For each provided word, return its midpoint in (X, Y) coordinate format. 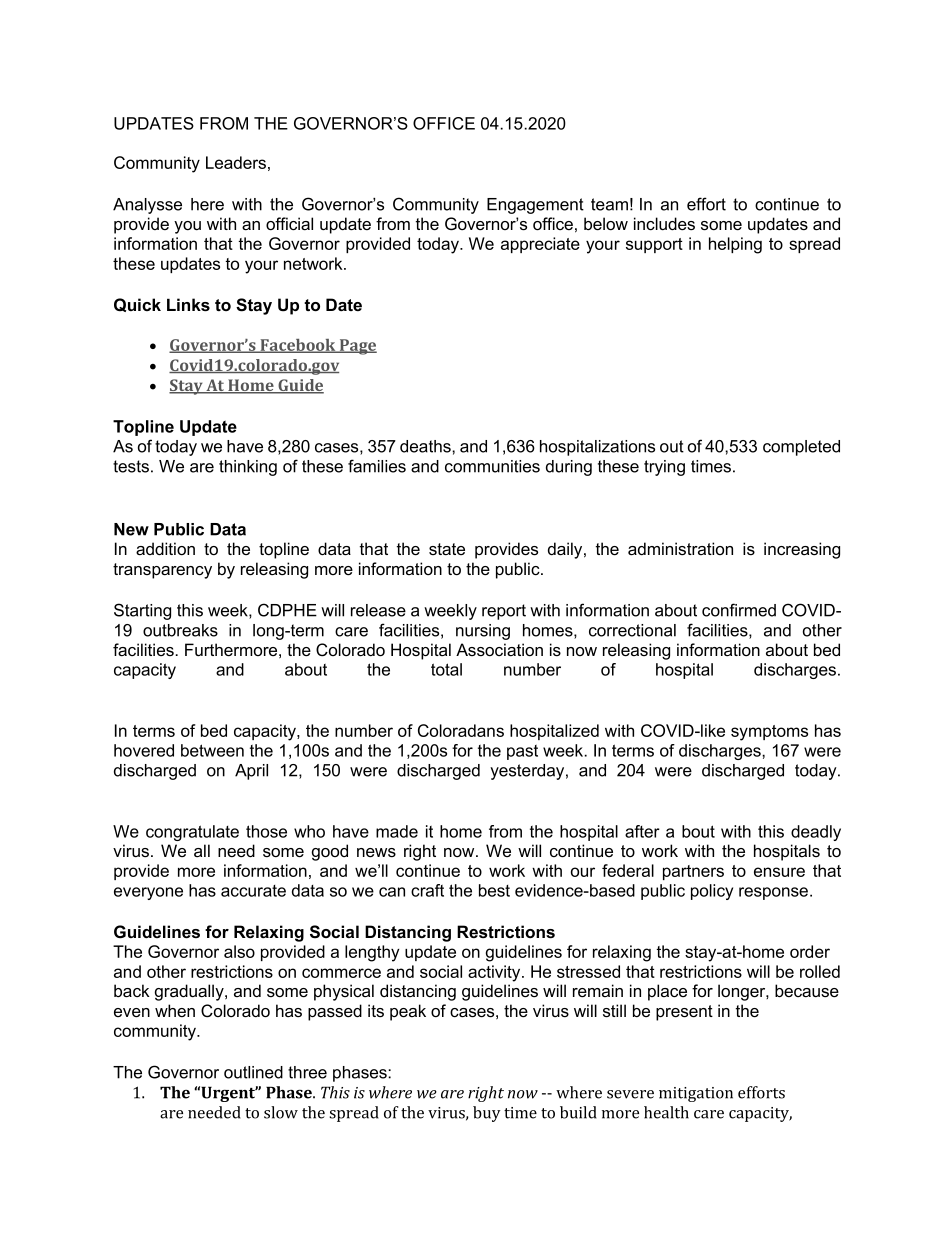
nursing (483, 632)
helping (735, 245)
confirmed (739, 610)
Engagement (535, 206)
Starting (142, 611)
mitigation (696, 1094)
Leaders (236, 162)
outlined (253, 1072)
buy (487, 1114)
